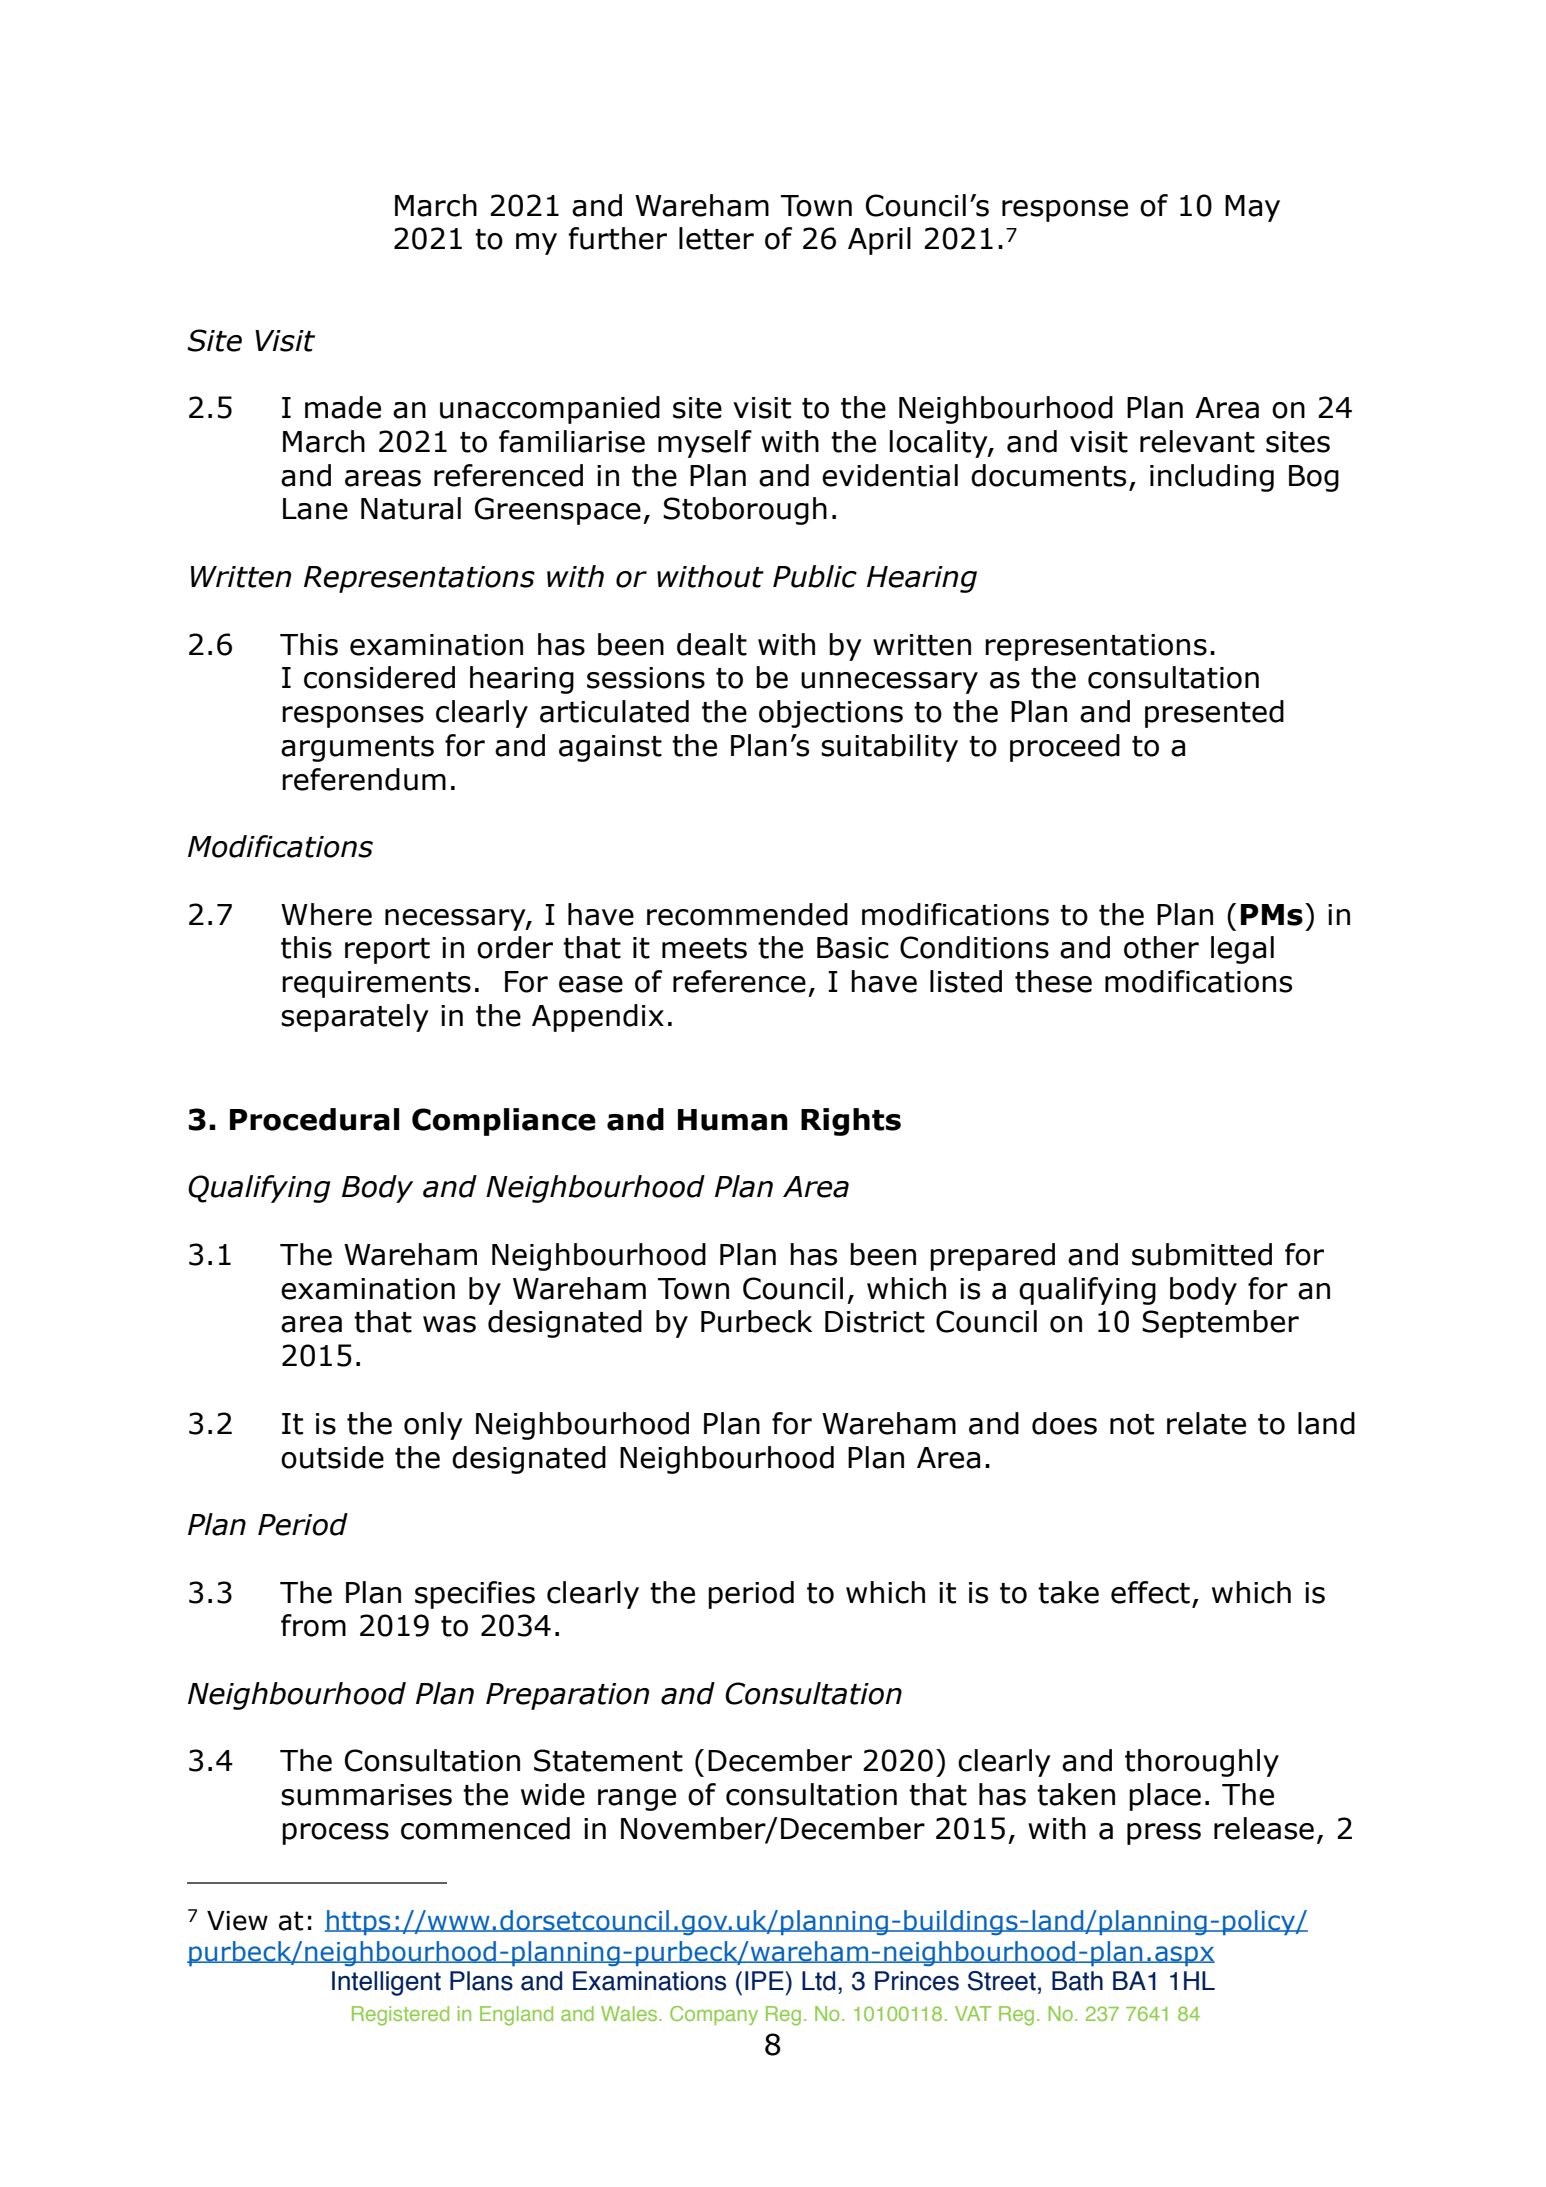  Describe the element at coordinates (1214, 714) in the screenshot. I see `presented` at that location.
